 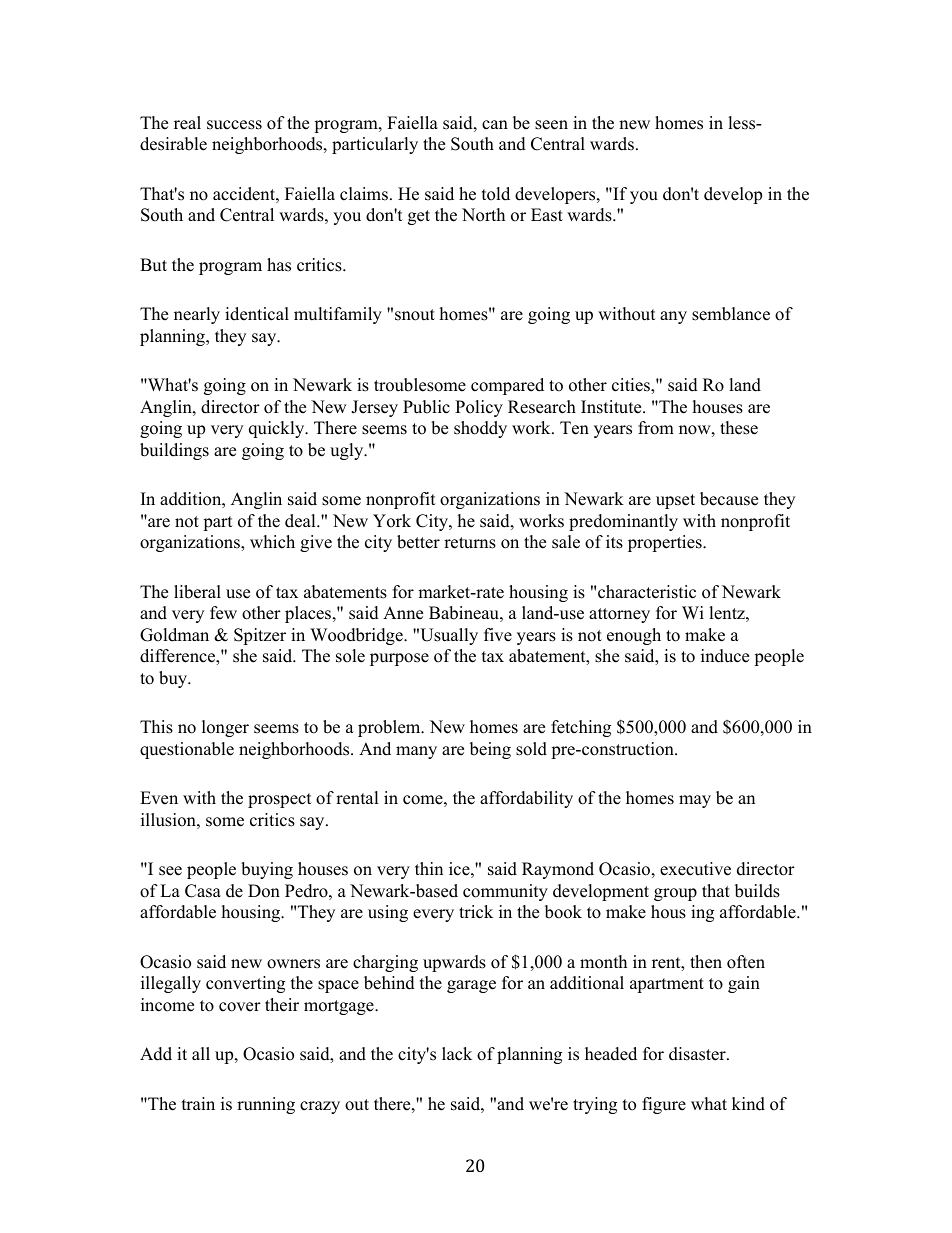 I want to click on train, so click(x=198, y=1103).
